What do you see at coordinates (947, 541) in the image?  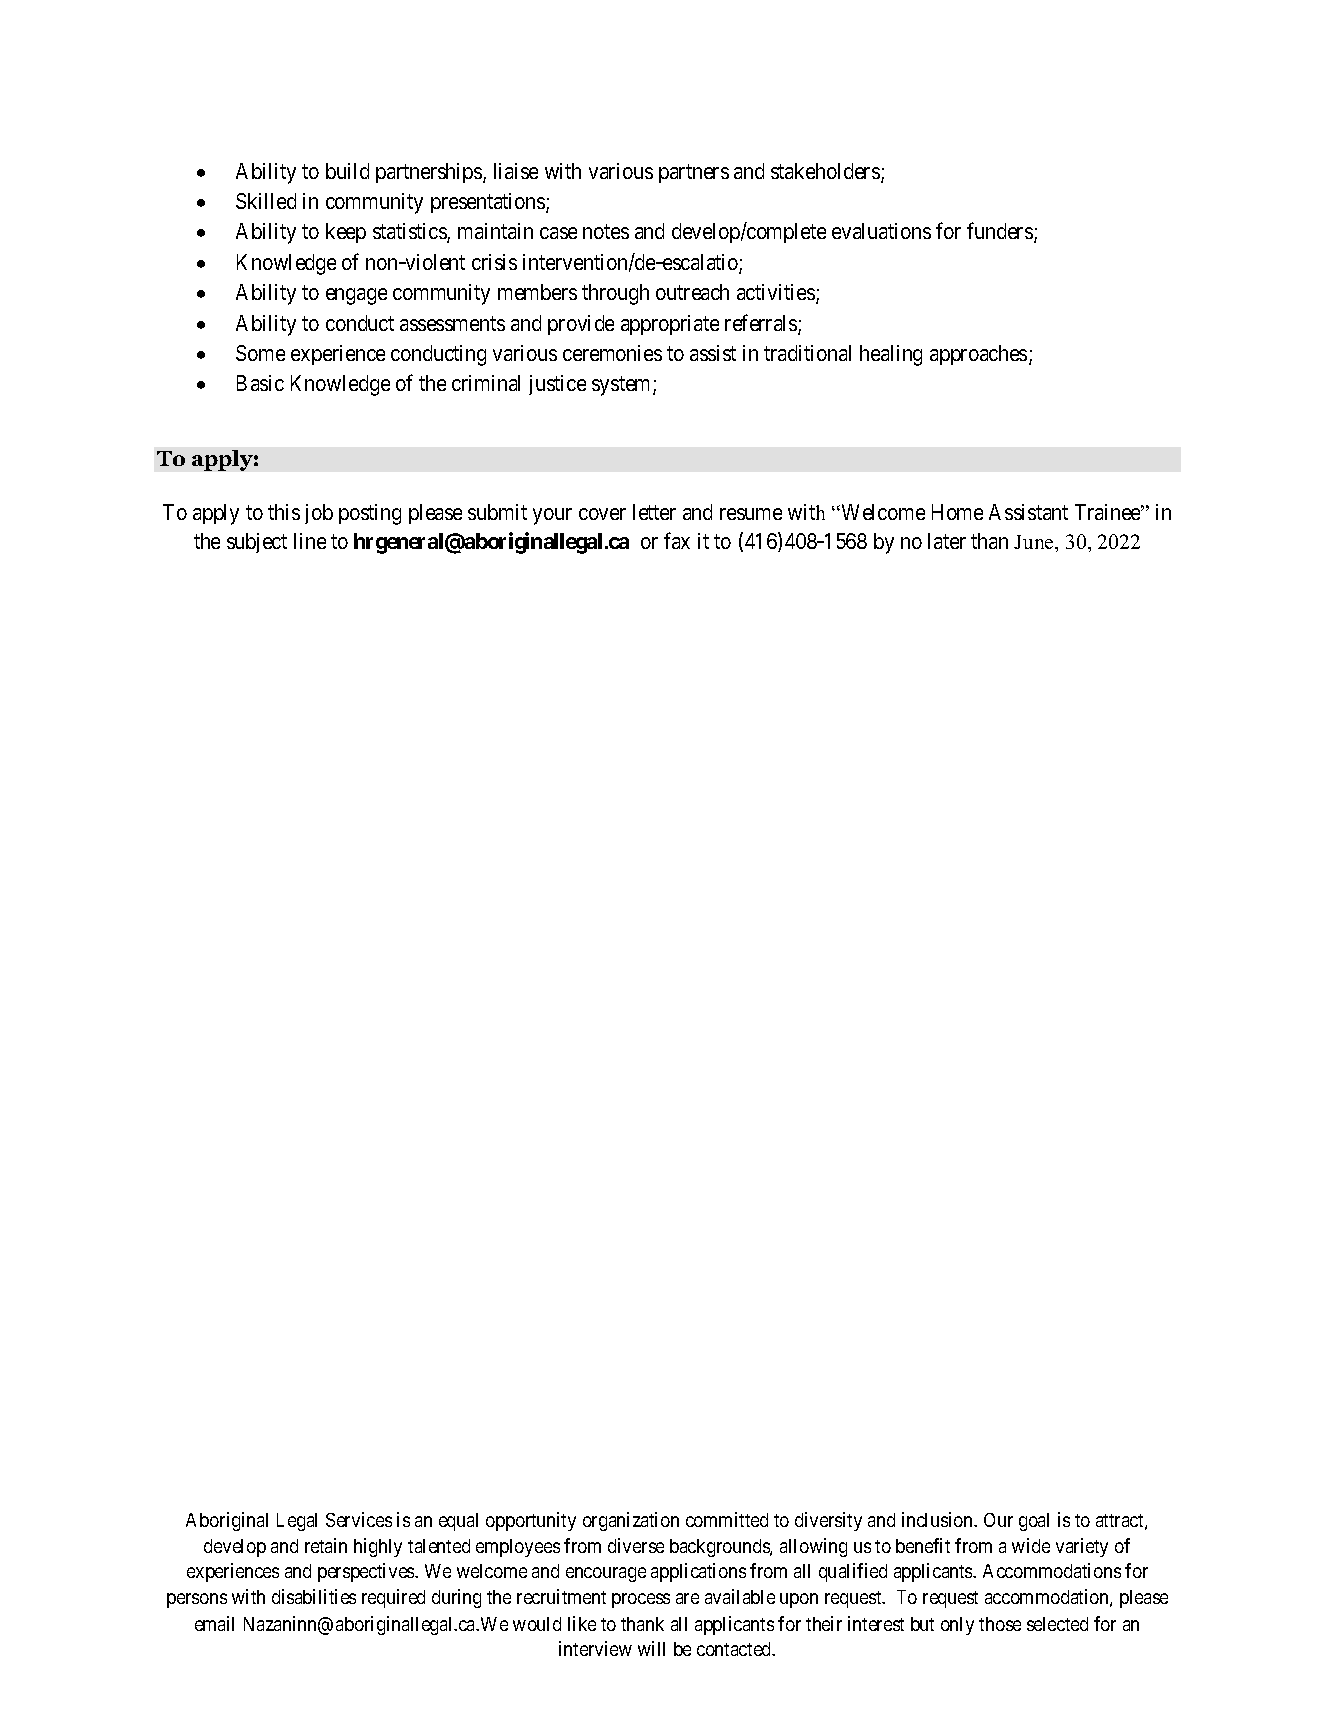 I see `later` at bounding box center [947, 541].
